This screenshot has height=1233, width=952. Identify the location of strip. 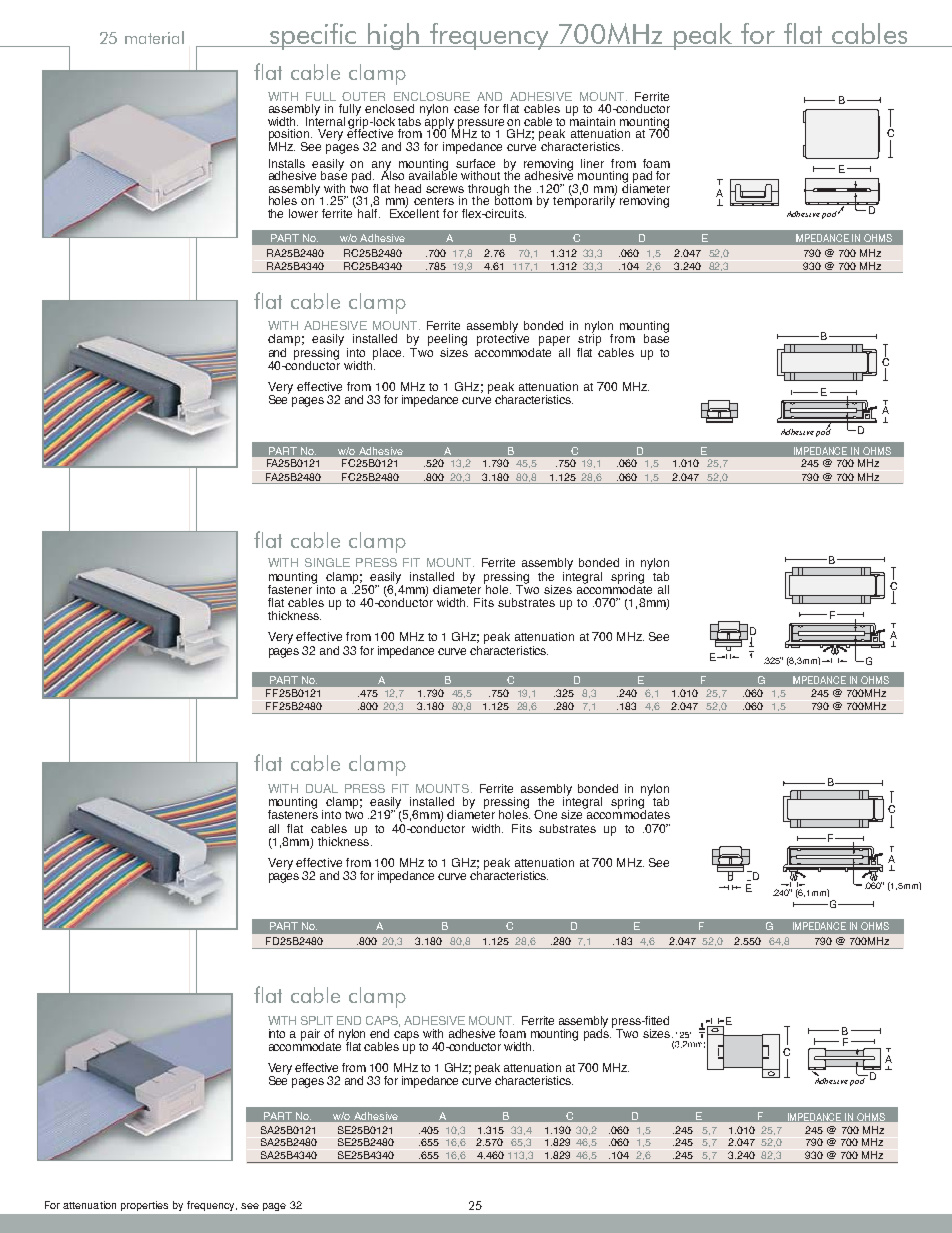
(589, 339).
